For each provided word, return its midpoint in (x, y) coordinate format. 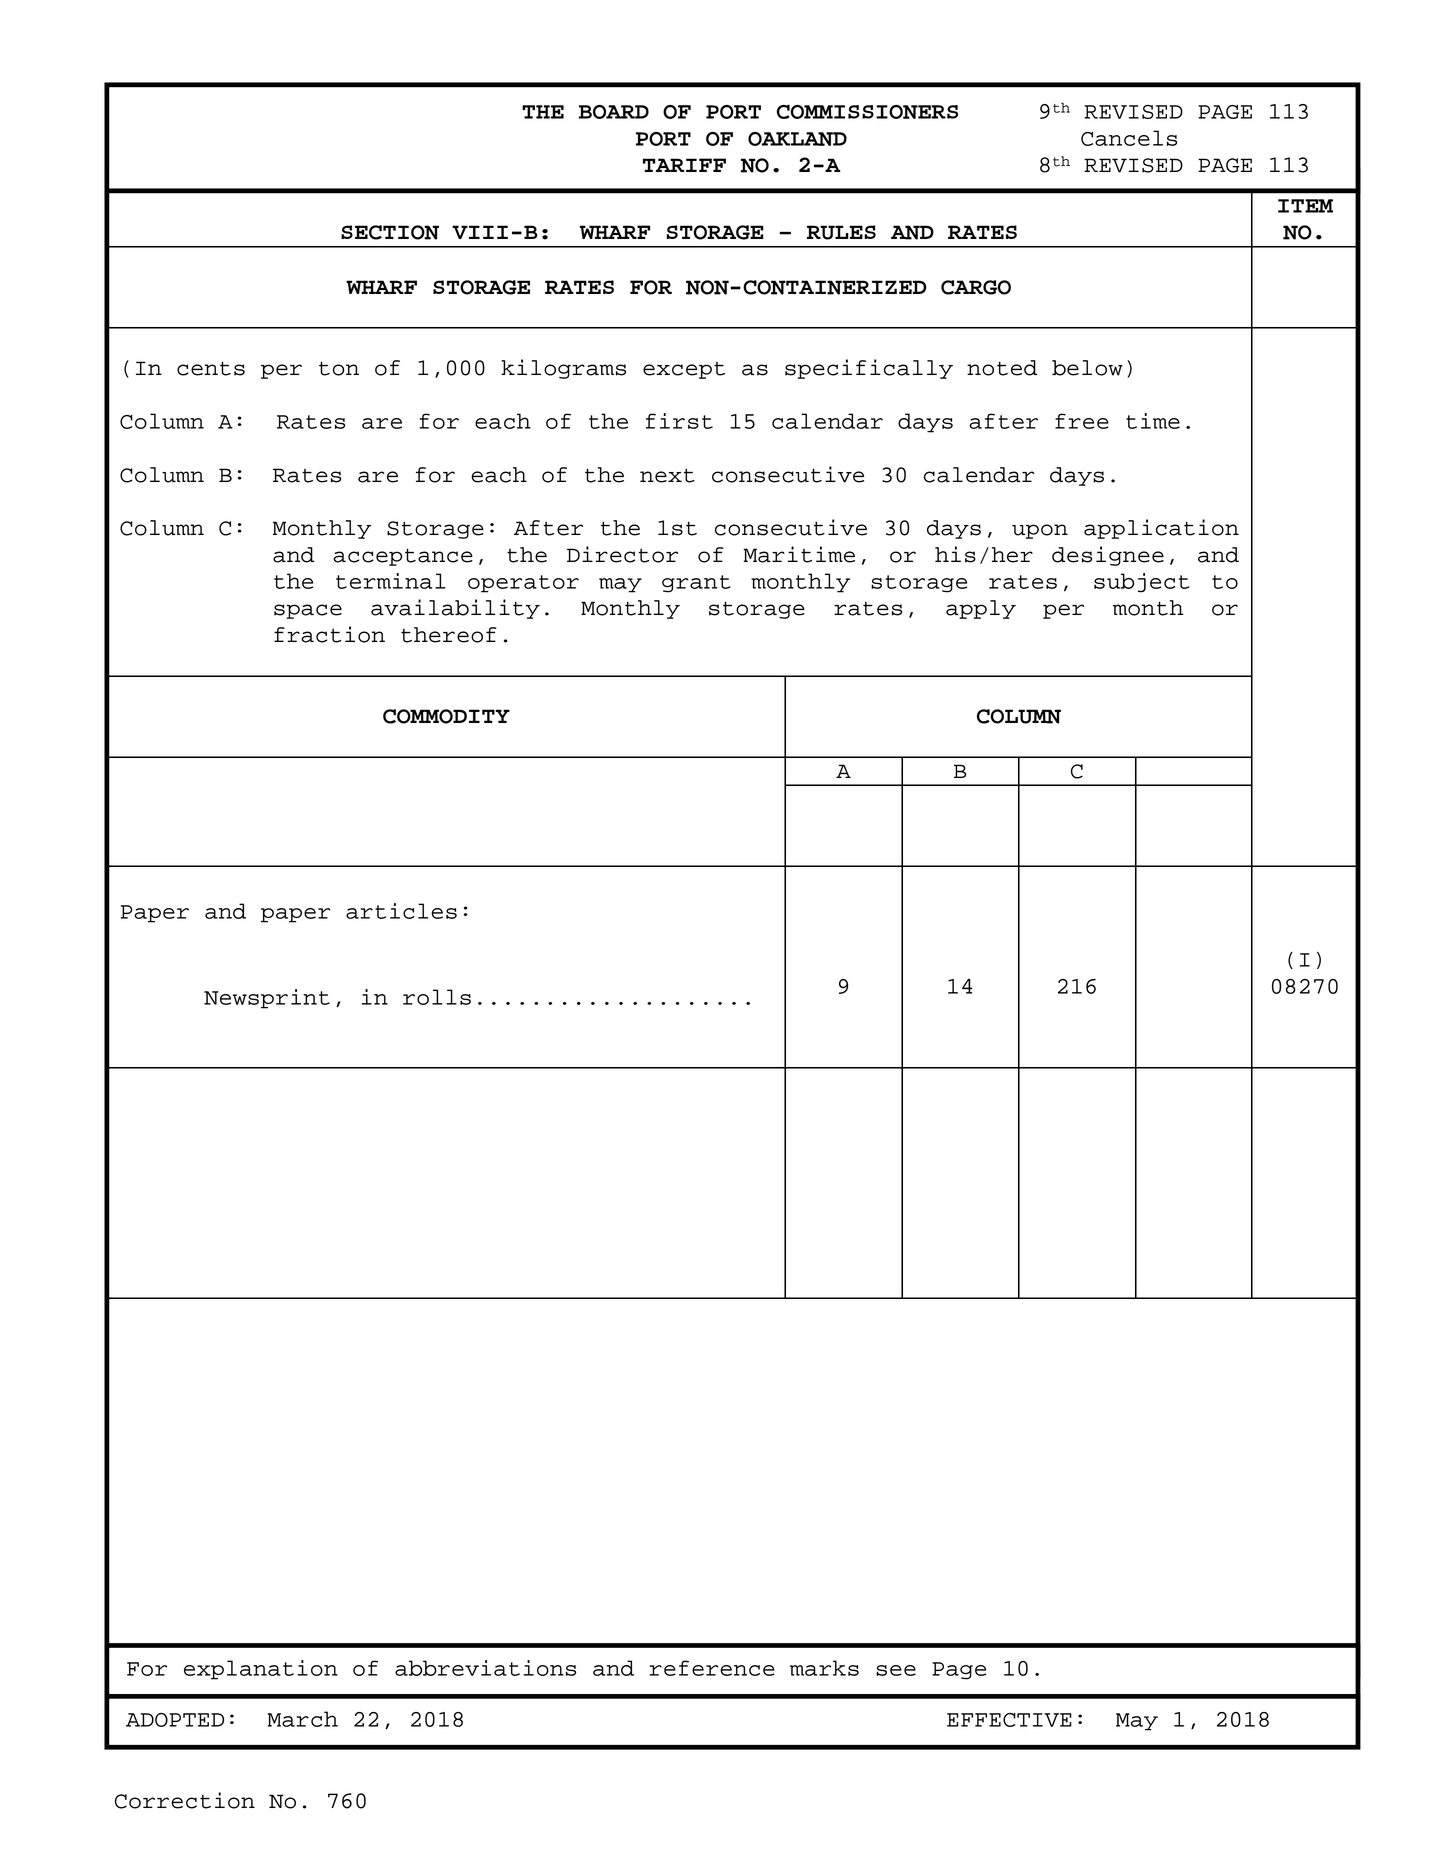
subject (1141, 583)
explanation (261, 1670)
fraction (329, 634)
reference (712, 1668)
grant (696, 584)
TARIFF (684, 165)
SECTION (390, 232)
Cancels (1129, 138)
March (303, 1719)
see (896, 1670)
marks (824, 1668)
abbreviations (485, 1668)
